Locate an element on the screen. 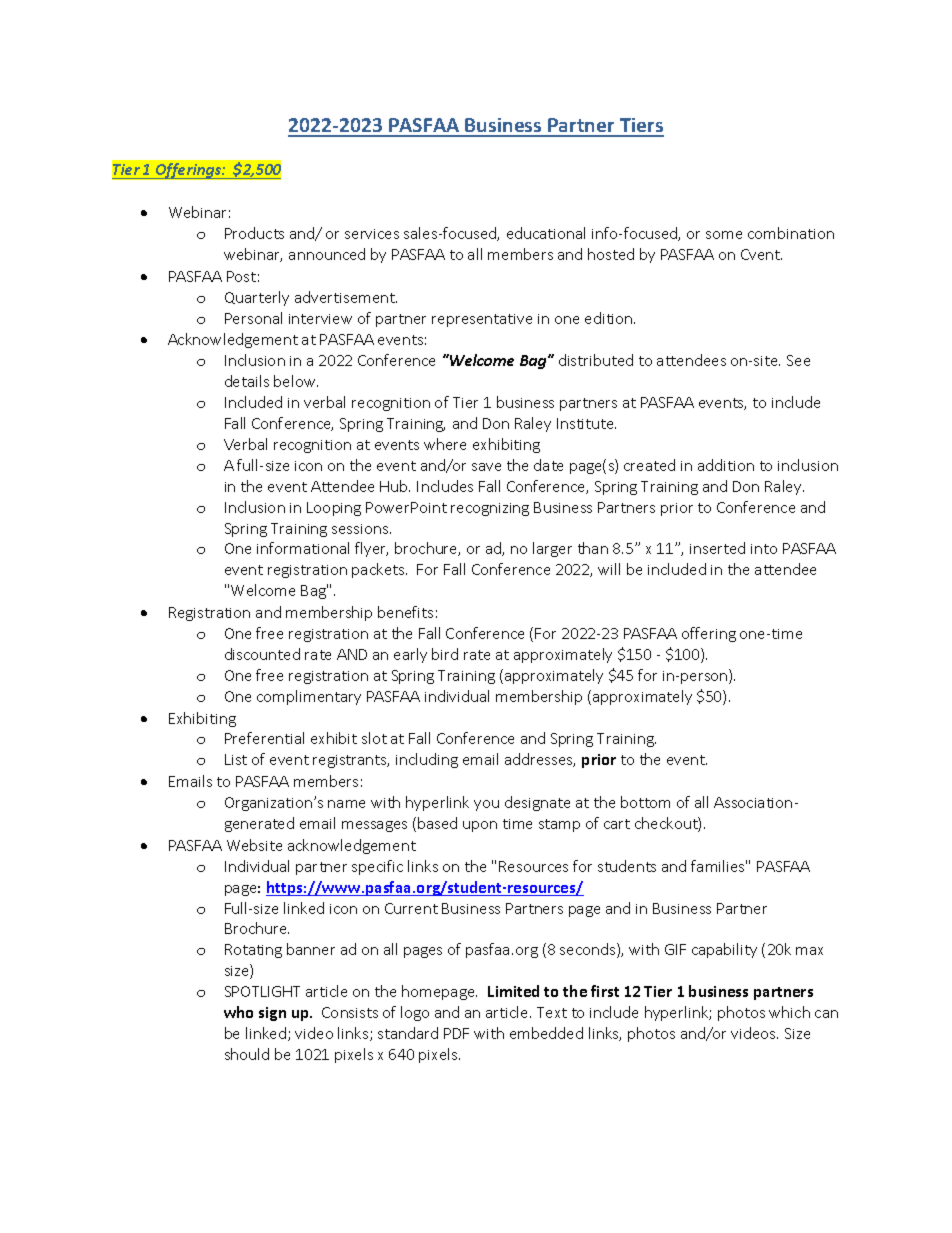 This screenshot has height=1233, width=952. some is located at coordinates (724, 235).
